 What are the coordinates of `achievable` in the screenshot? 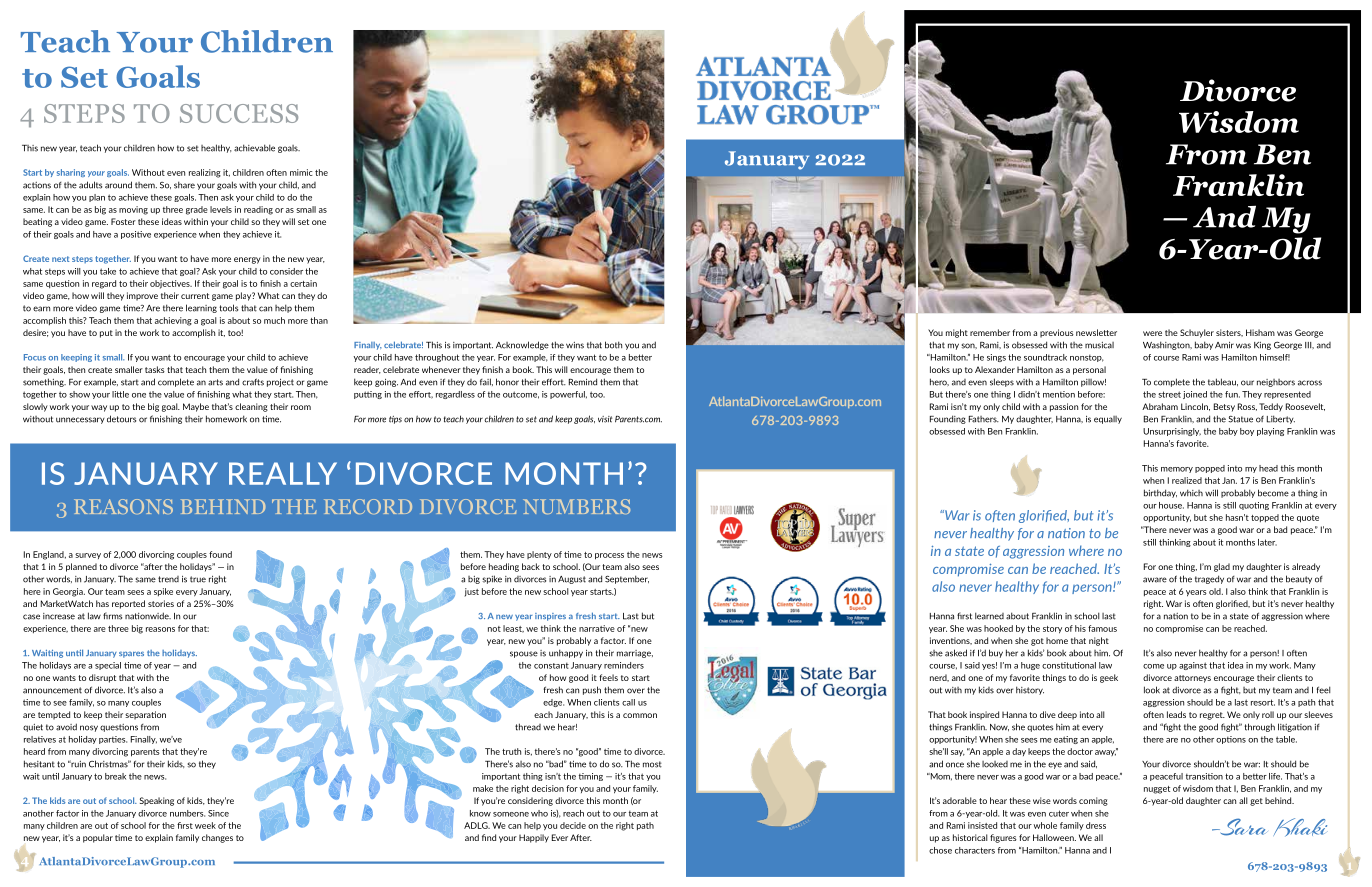 It's located at (254, 148).
